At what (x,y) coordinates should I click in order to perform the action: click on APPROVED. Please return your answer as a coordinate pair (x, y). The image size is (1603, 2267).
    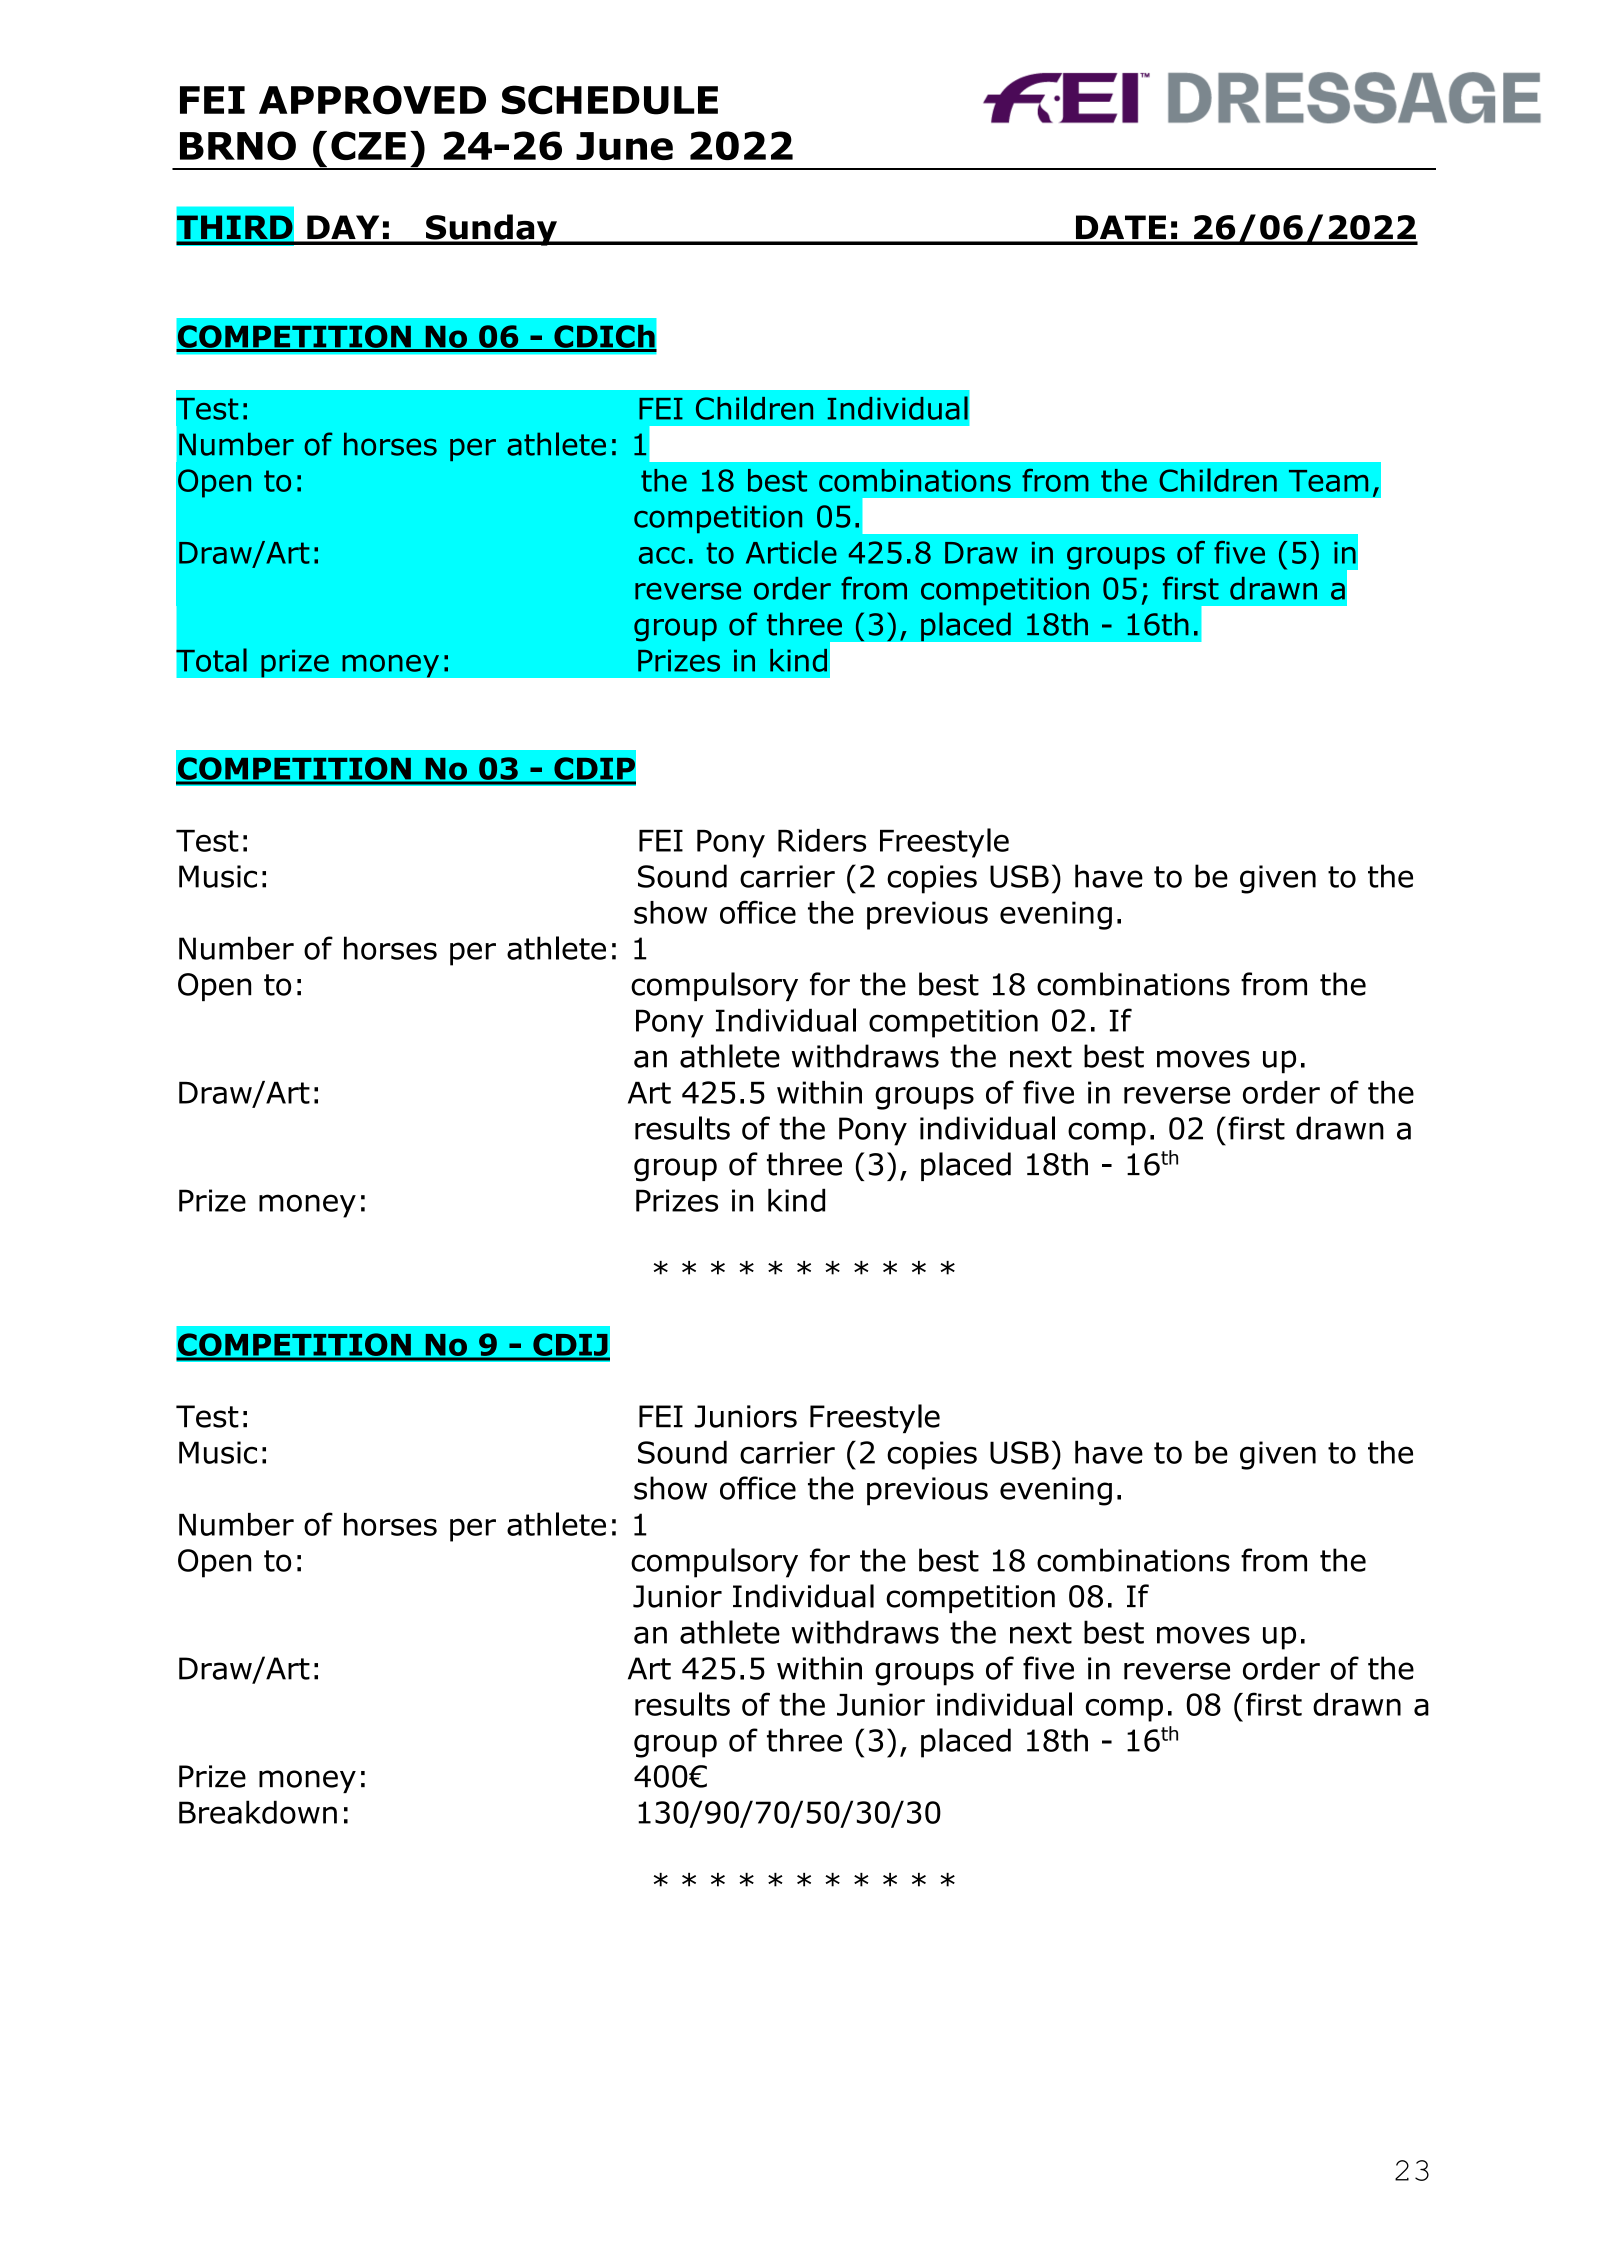
    Looking at the image, I should click on (372, 100).
